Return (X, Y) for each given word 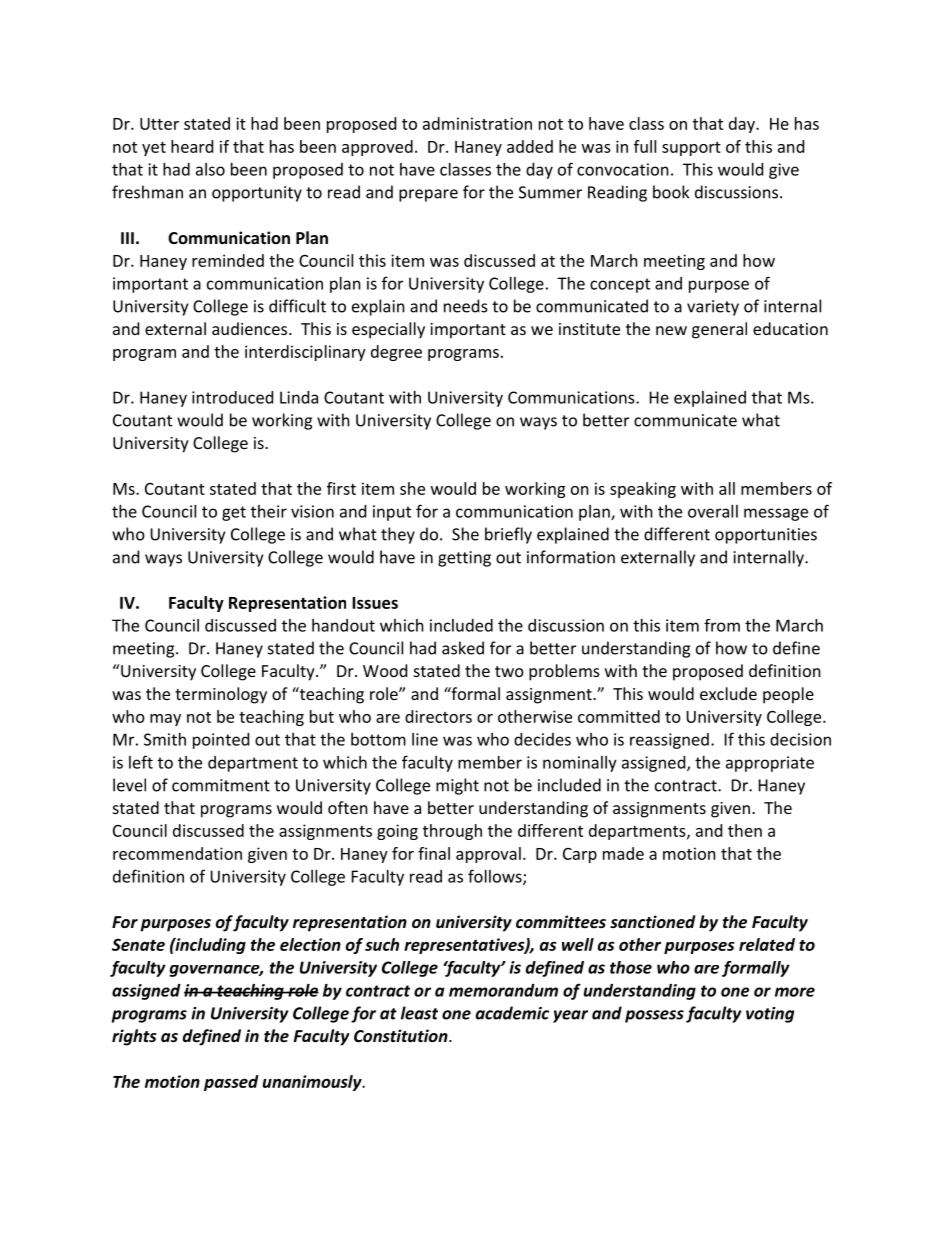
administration (477, 123)
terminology (221, 695)
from (722, 625)
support (691, 149)
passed (231, 1083)
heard (192, 146)
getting (464, 559)
